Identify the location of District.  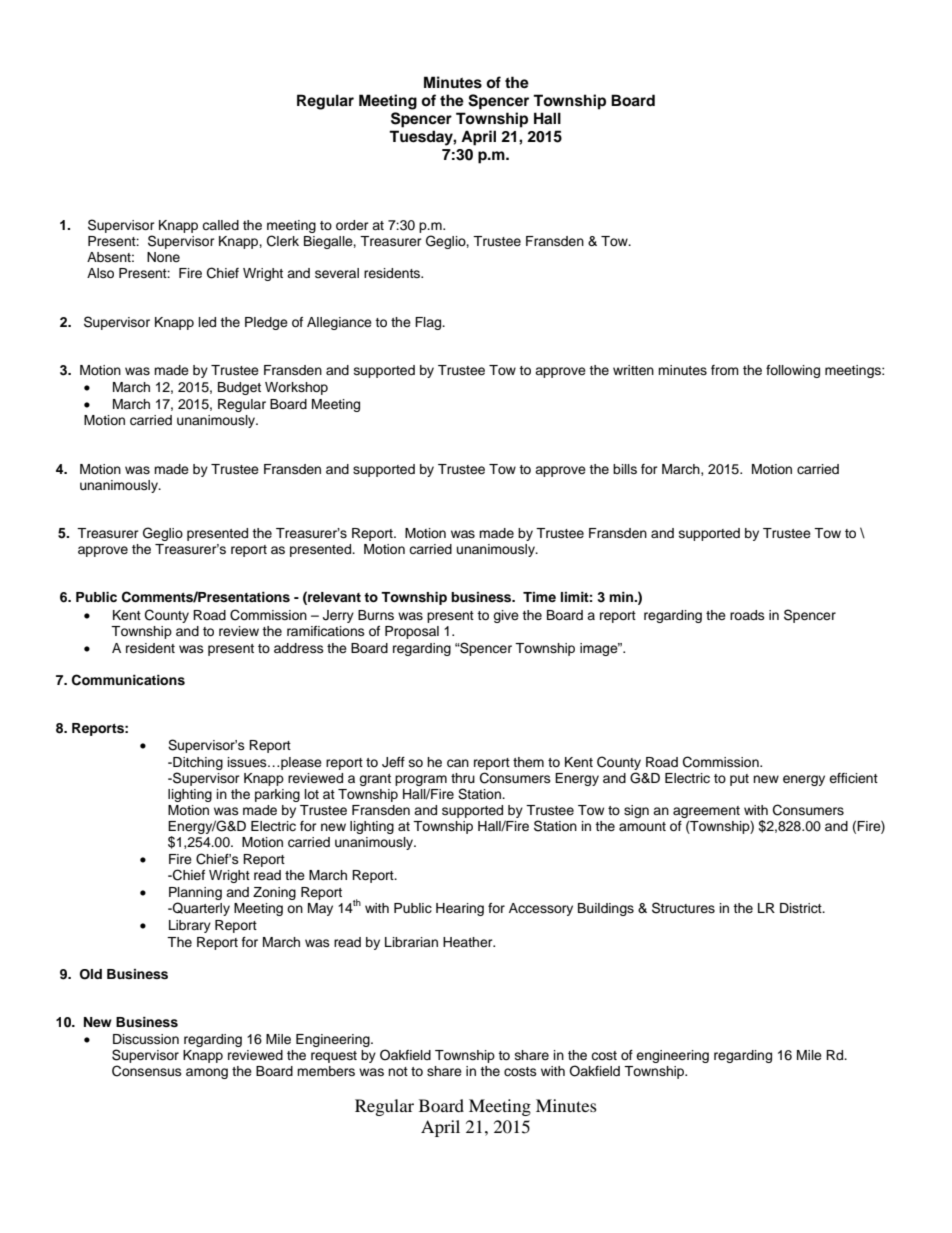
(802, 908).
